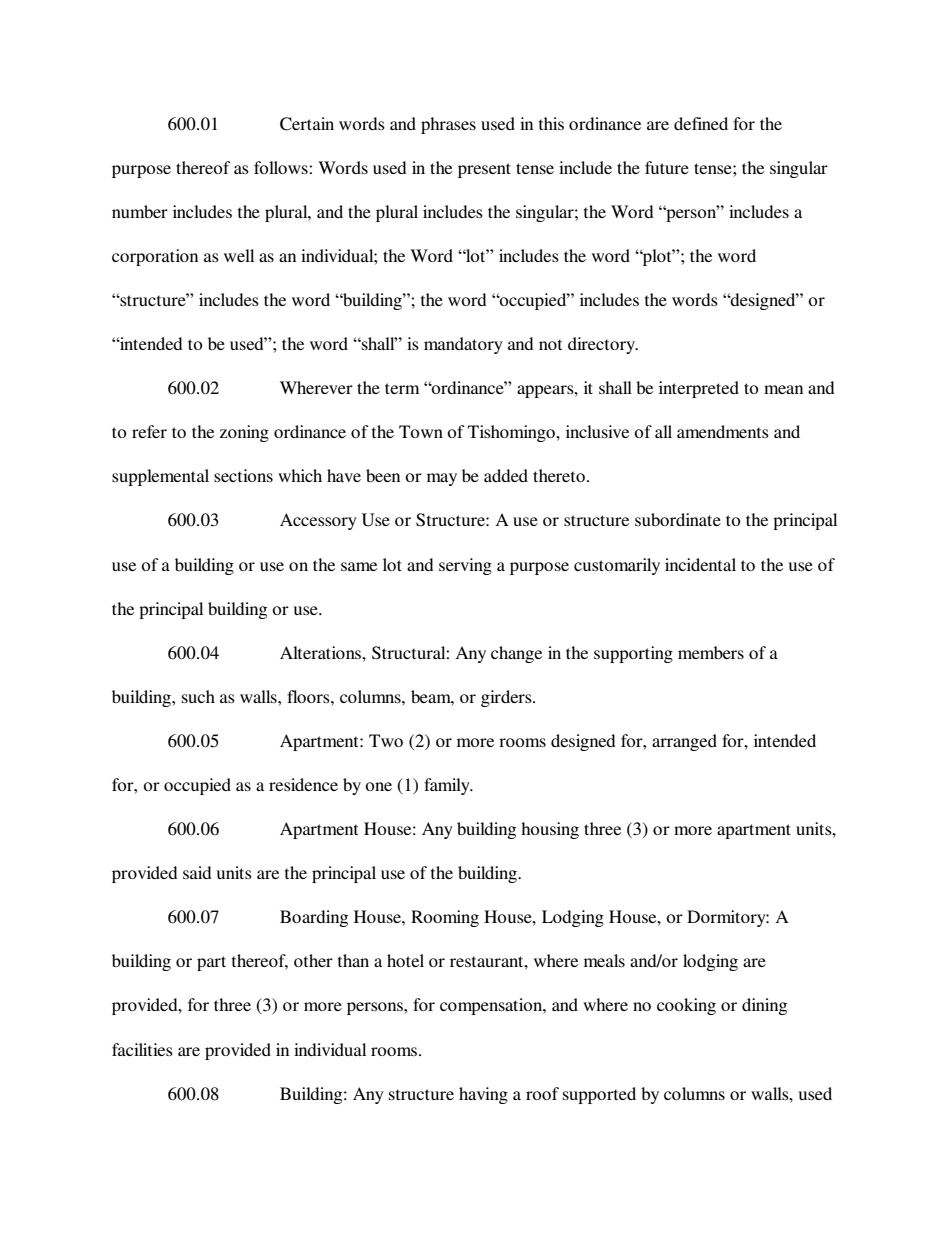 This screenshot has width=952, height=1233. I want to click on present, so click(484, 170).
